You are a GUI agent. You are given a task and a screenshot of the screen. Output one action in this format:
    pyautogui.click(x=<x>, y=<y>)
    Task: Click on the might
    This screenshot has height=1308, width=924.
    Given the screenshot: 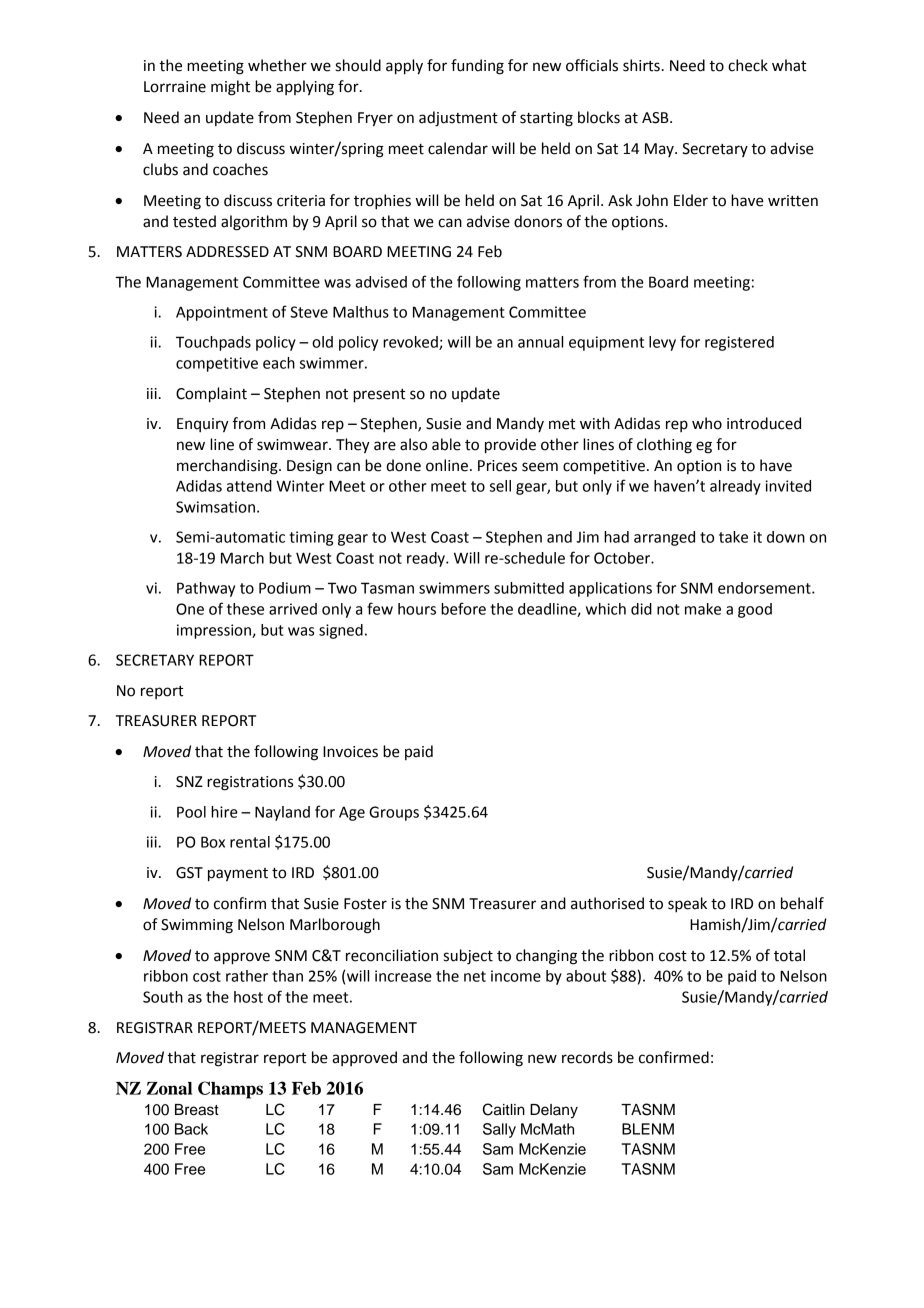 What is the action you would take?
    pyautogui.click(x=230, y=88)
